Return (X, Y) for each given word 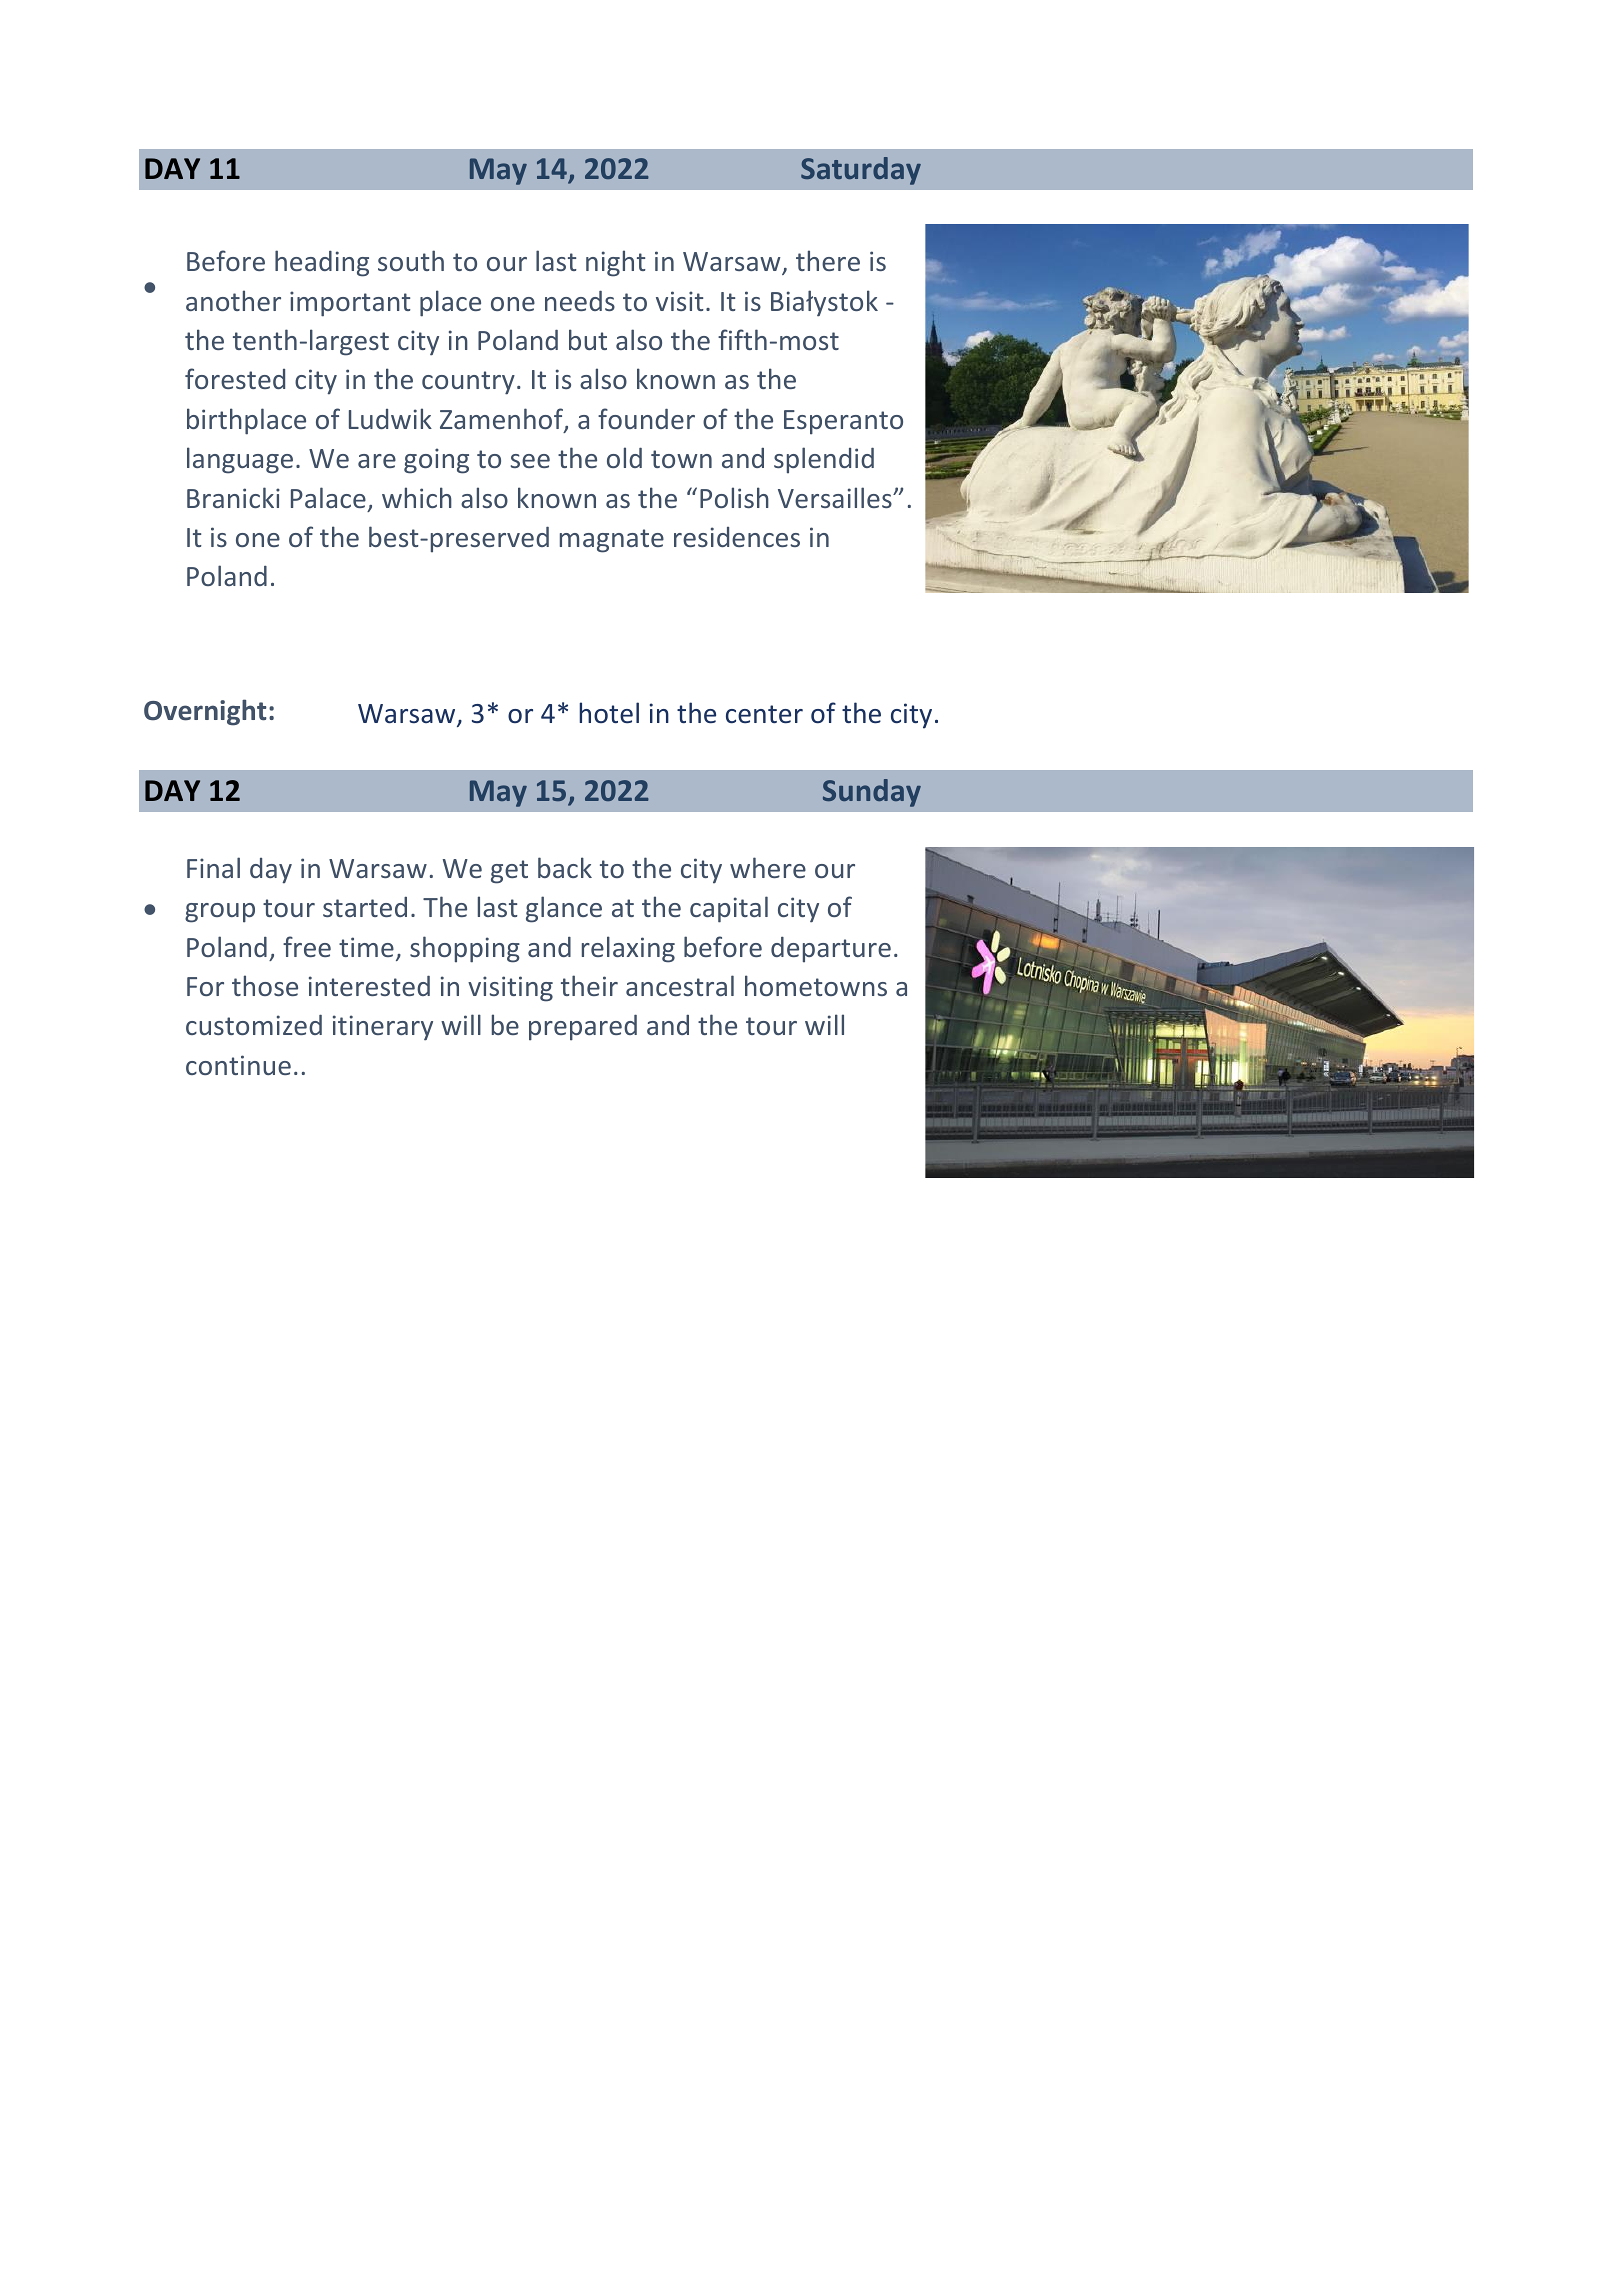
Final (213, 867)
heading (322, 263)
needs (580, 301)
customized (254, 1025)
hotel (609, 713)
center (764, 714)
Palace (328, 497)
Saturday (861, 171)
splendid (824, 460)
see (530, 461)
